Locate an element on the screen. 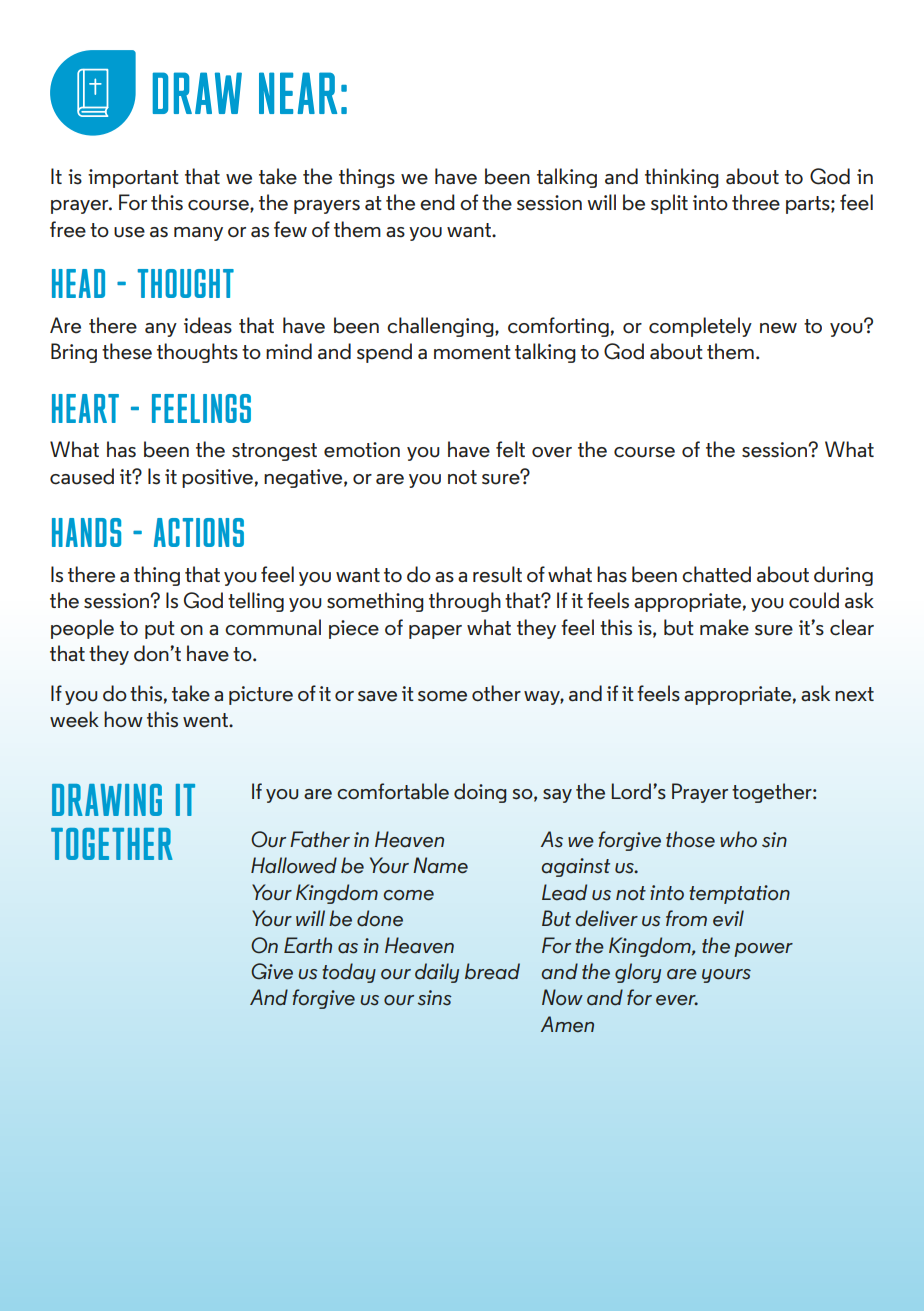 The height and width of the screenshot is (1311, 924). NEAR is located at coordinates (298, 93).
